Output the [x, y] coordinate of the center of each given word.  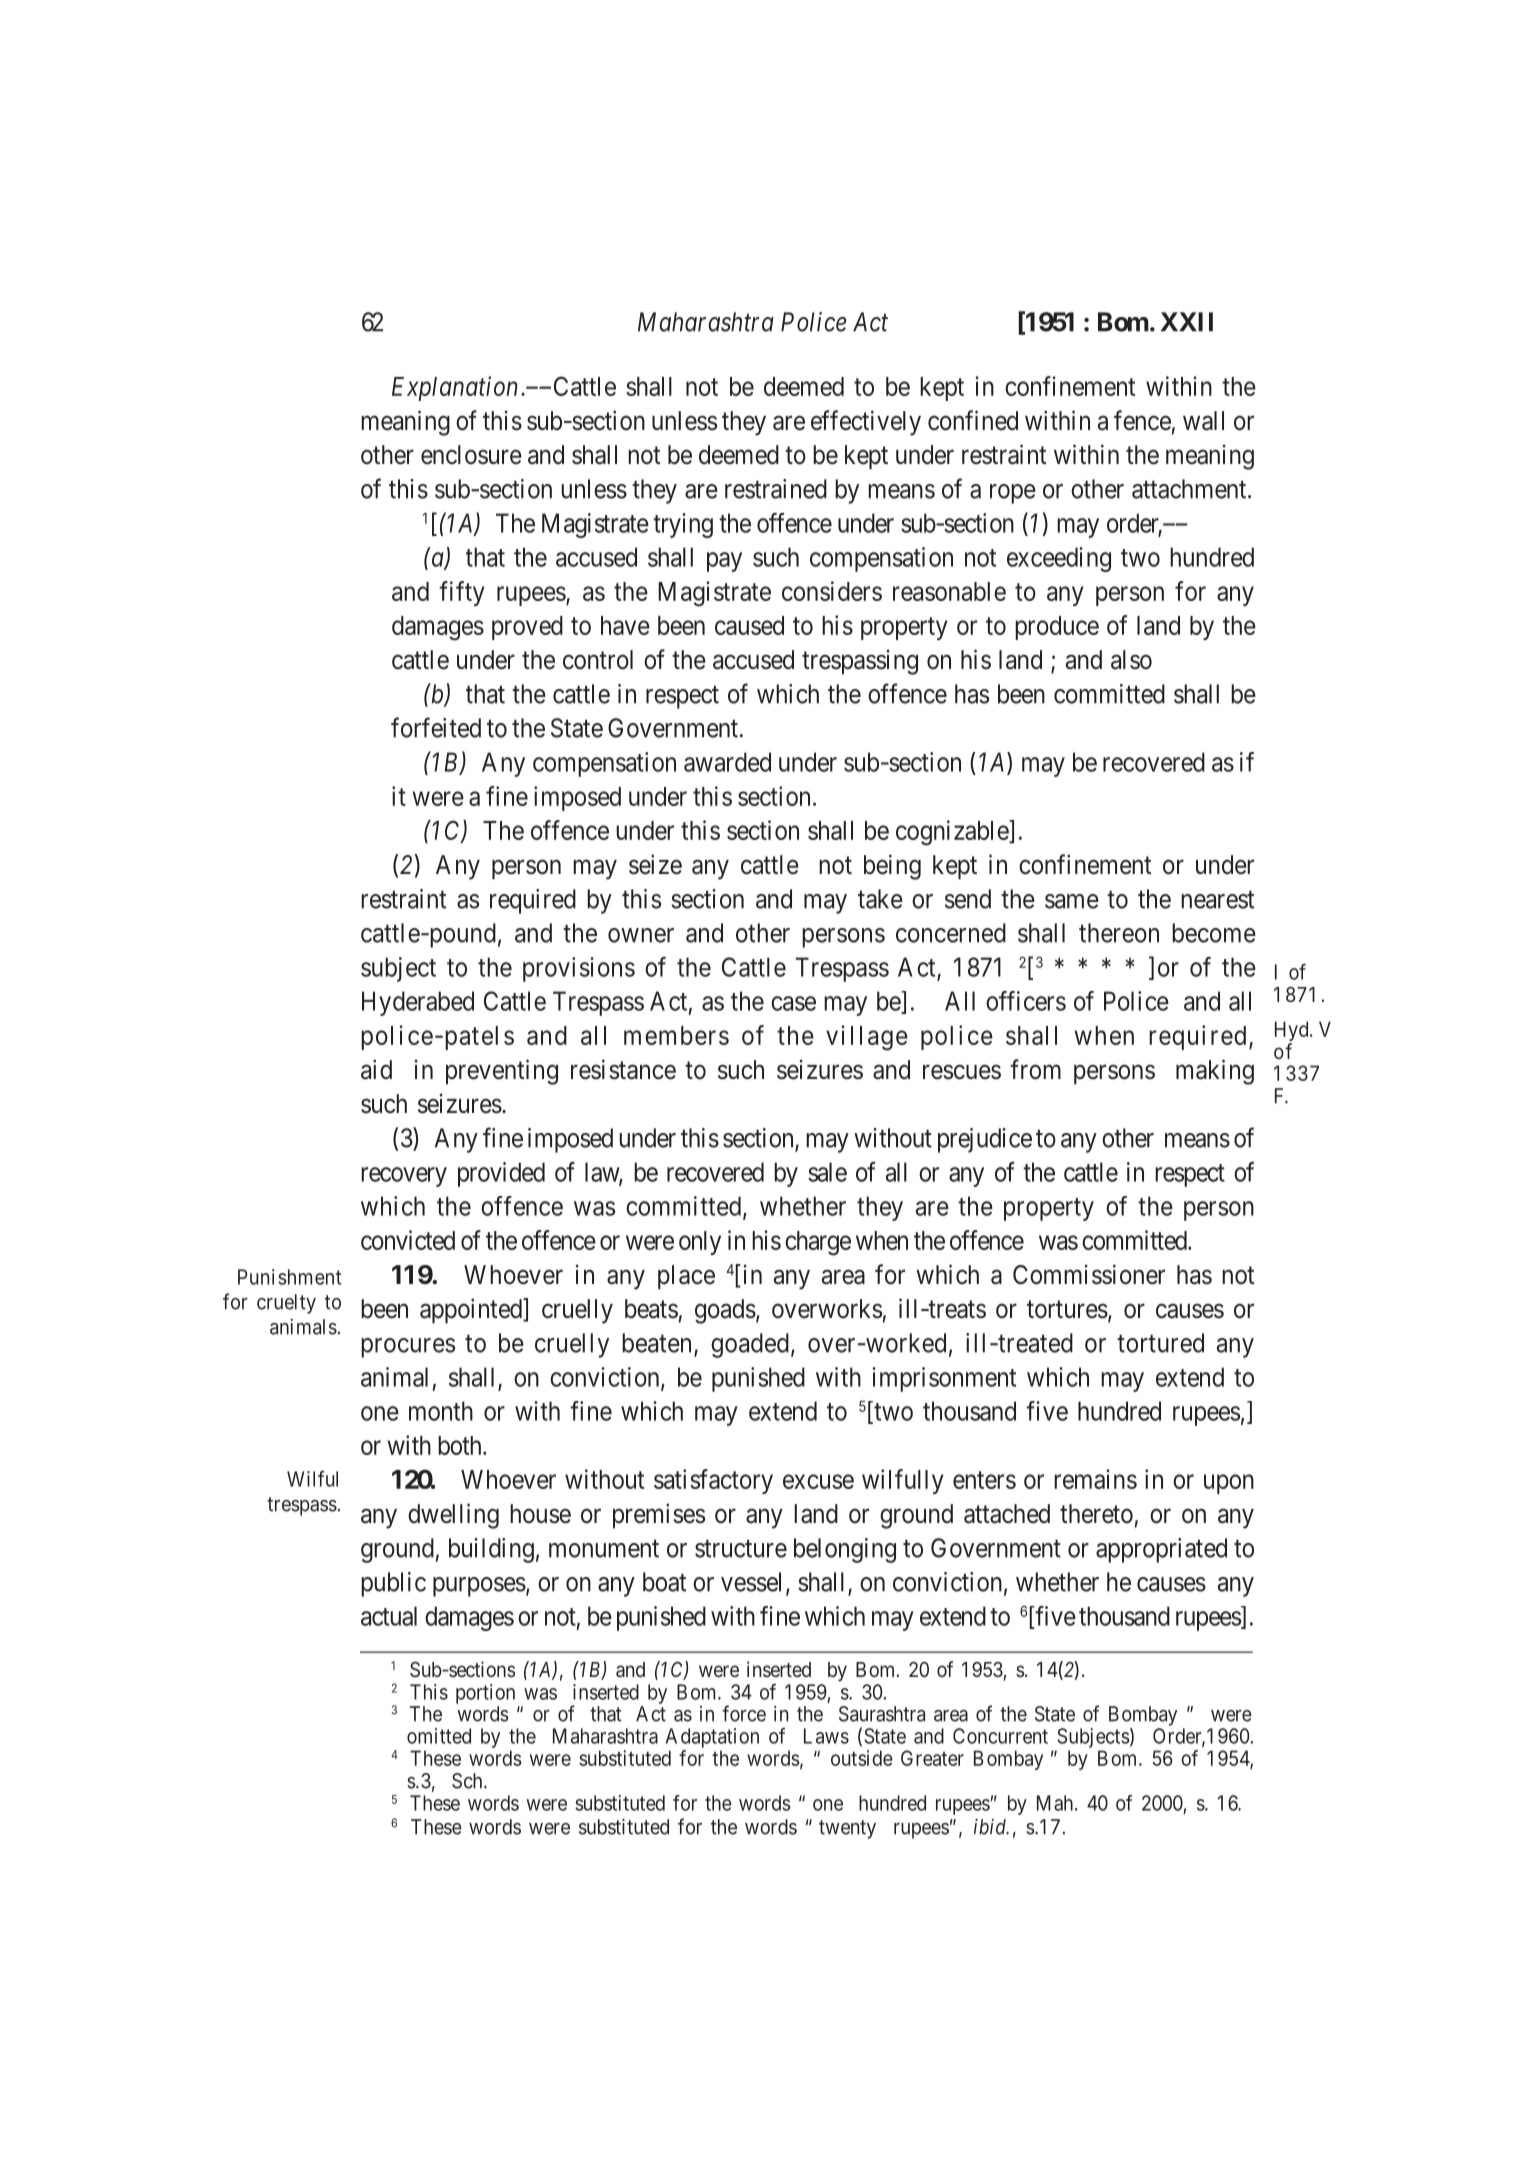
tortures [1067, 1310]
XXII [1187, 322]
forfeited [436, 727]
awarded [727, 762]
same [1072, 901]
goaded [750, 1345]
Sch [468, 1781]
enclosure [471, 455]
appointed [472, 1311]
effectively [866, 423]
